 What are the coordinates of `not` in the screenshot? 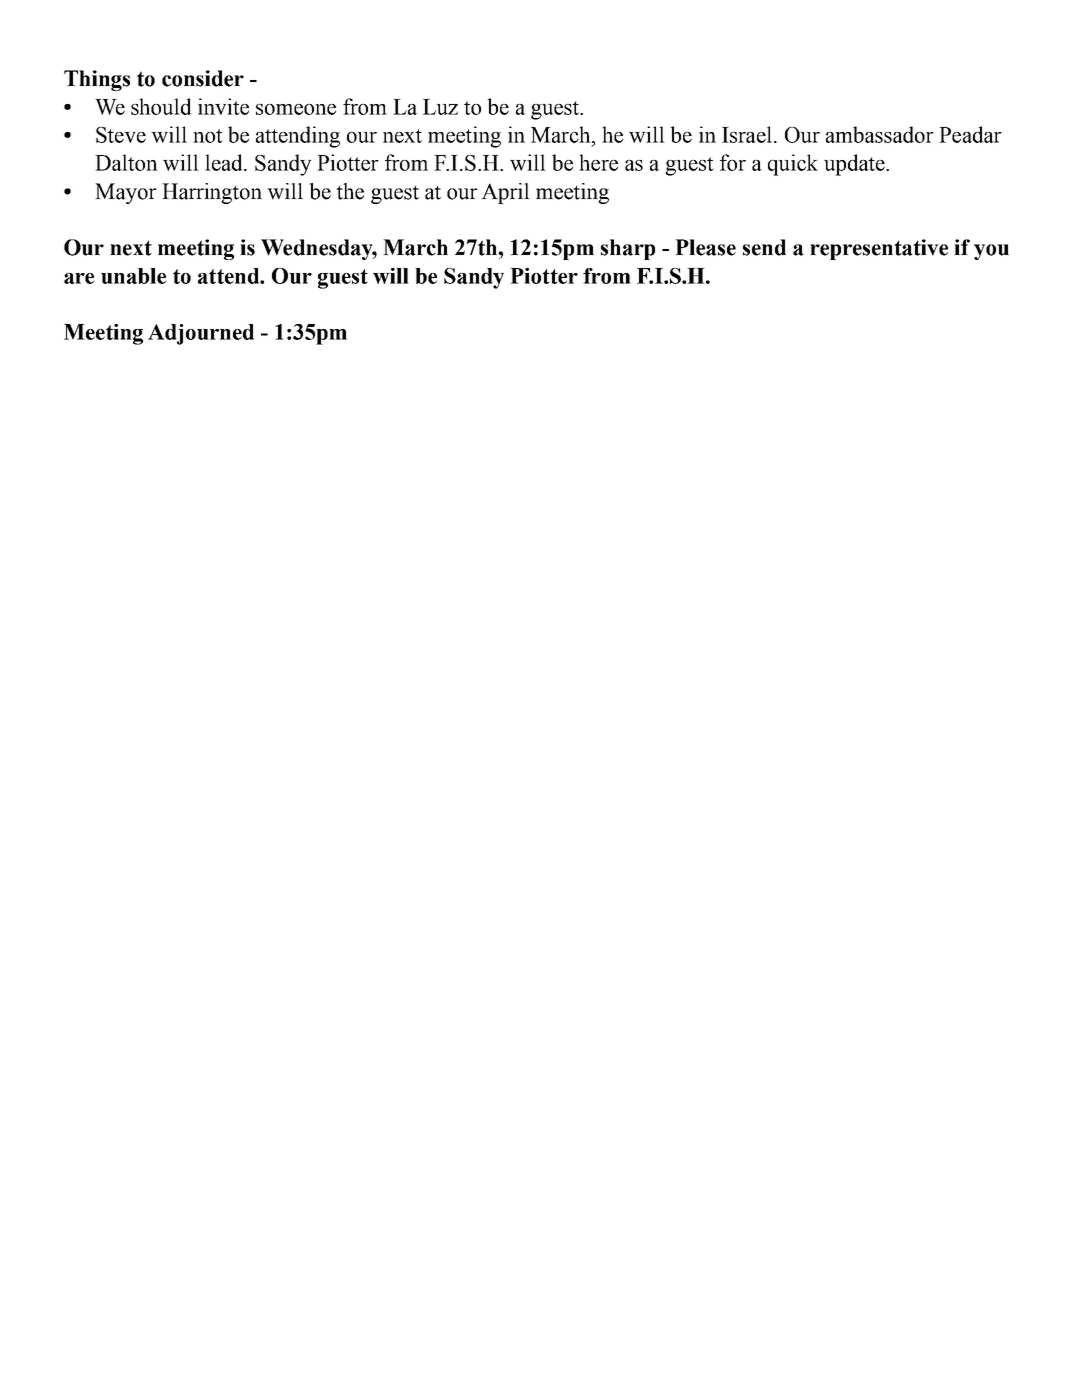 It's located at (208, 136).
